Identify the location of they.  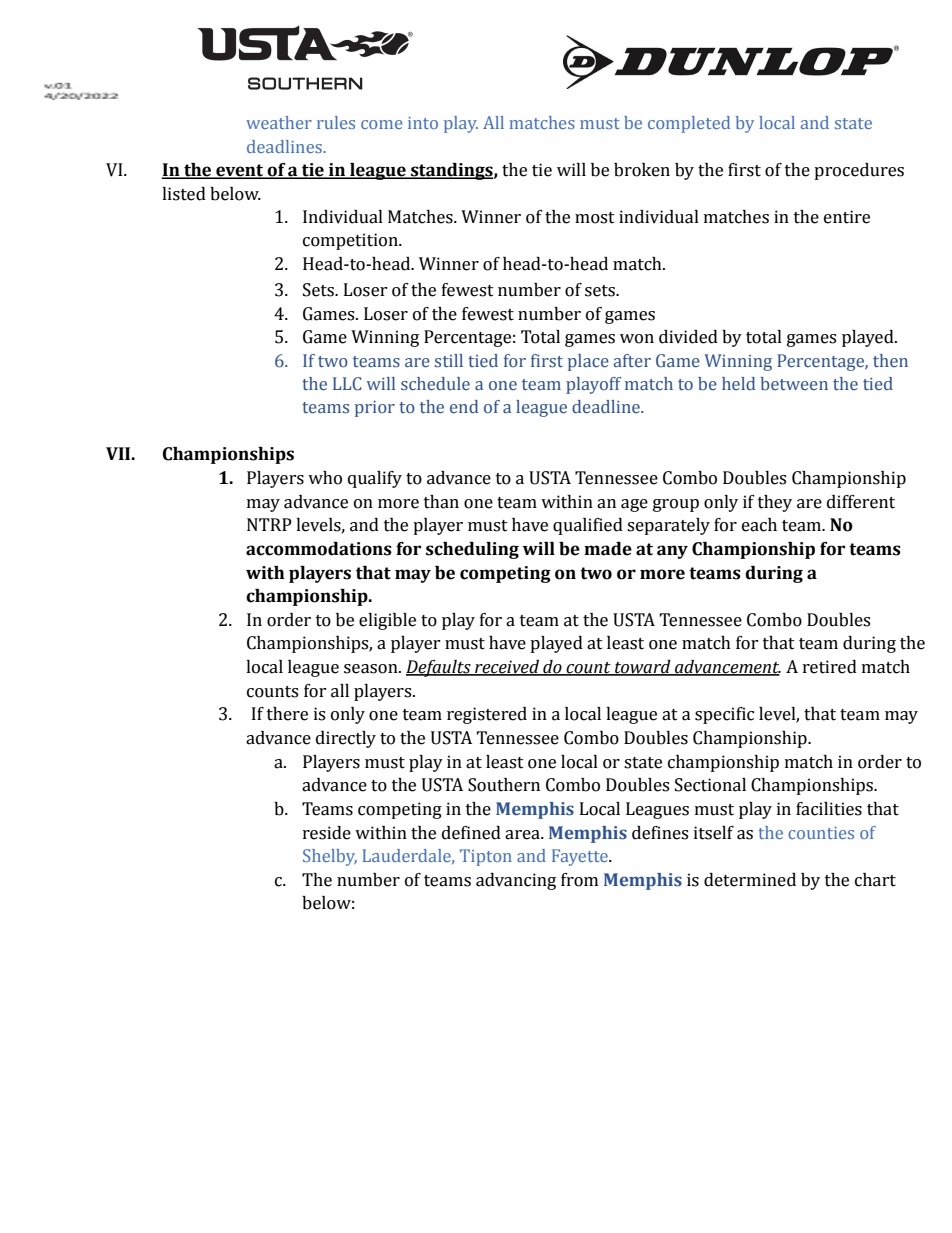
(775, 503).
